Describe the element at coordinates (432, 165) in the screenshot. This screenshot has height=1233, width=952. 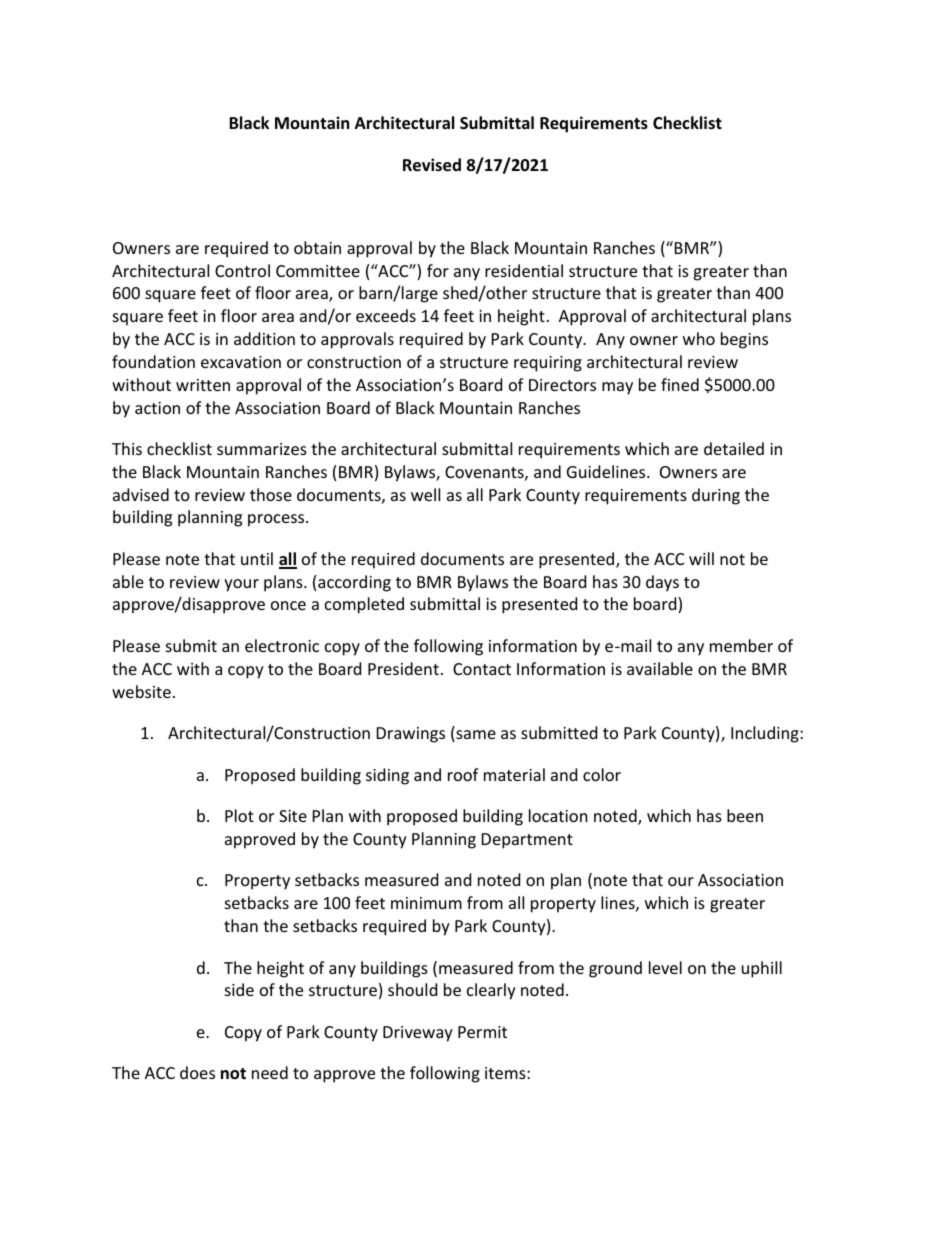
I see `Revised` at that location.
